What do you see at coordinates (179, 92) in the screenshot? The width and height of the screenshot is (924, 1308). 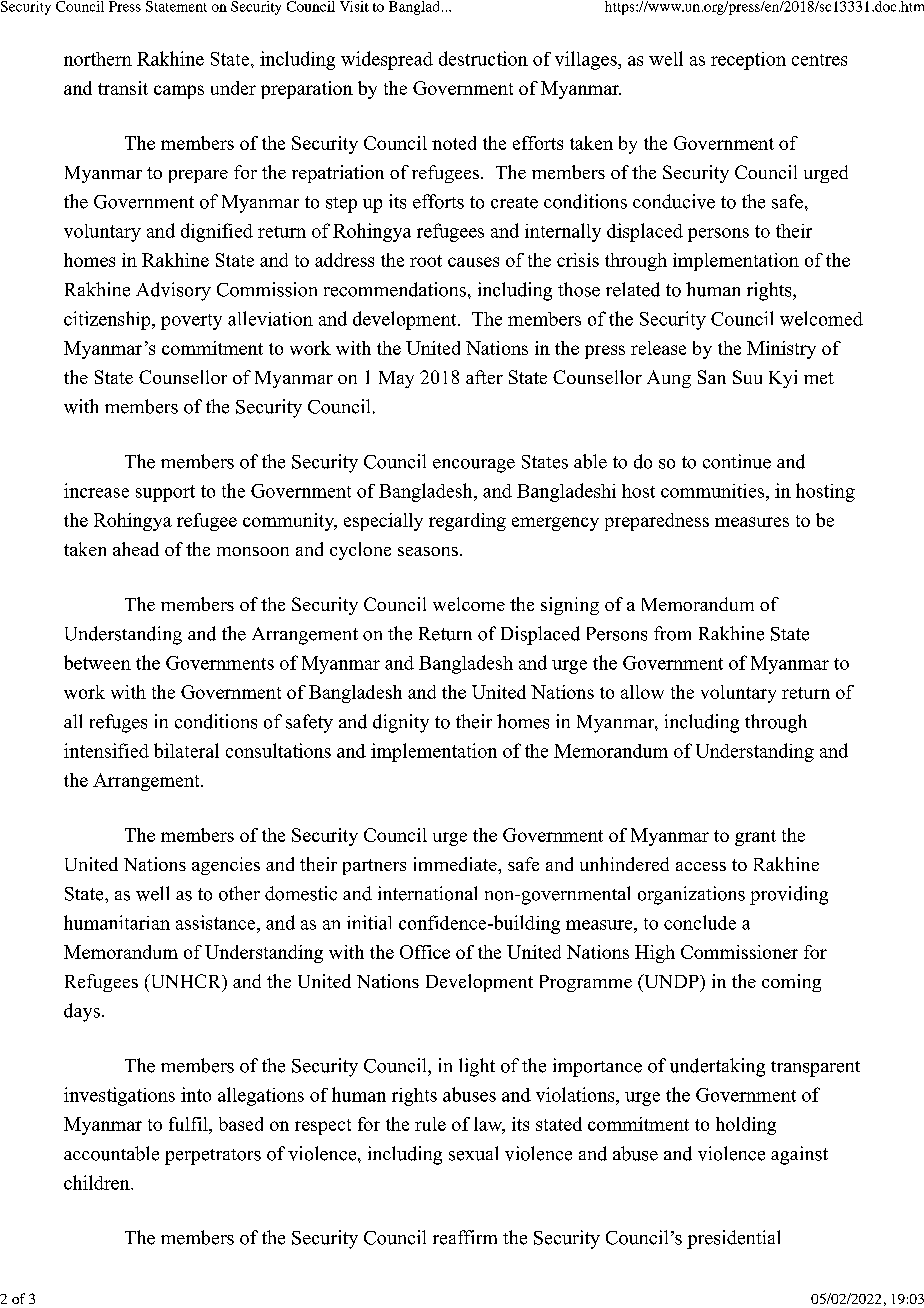 I see `camps` at bounding box center [179, 92].
